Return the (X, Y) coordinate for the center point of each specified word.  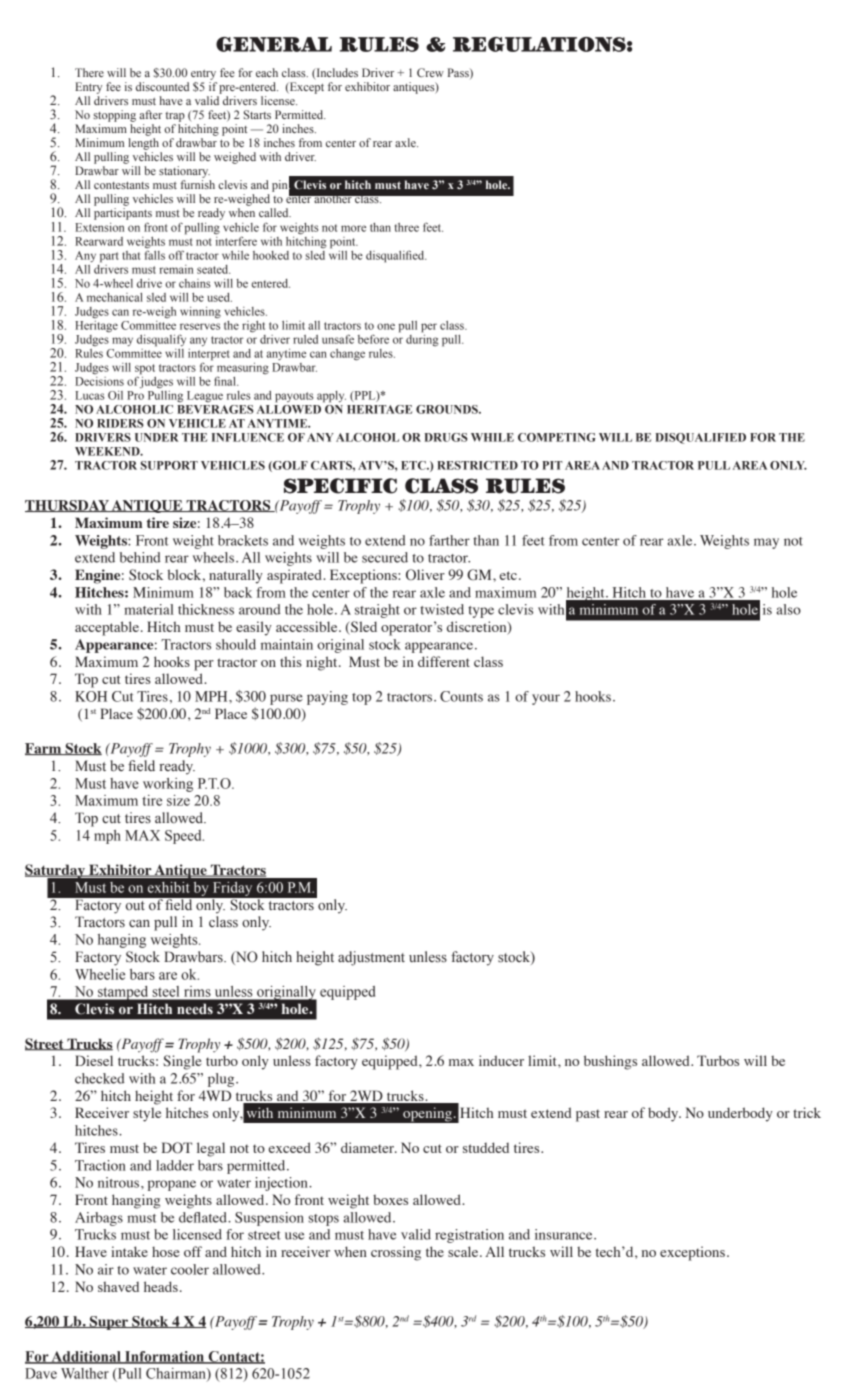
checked (100, 1078)
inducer (501, 1060)
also (789, 609)
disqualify (161, 340)
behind (140, 557)
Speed (184, 837)
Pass (459, 73)
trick (807, 1112)
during (422, 339)
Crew (430, 72)
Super (109, 1323)
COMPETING (557, 437)
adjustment (371, 958)
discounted (162, 86)
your (546, 699)
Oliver (425, 575)
